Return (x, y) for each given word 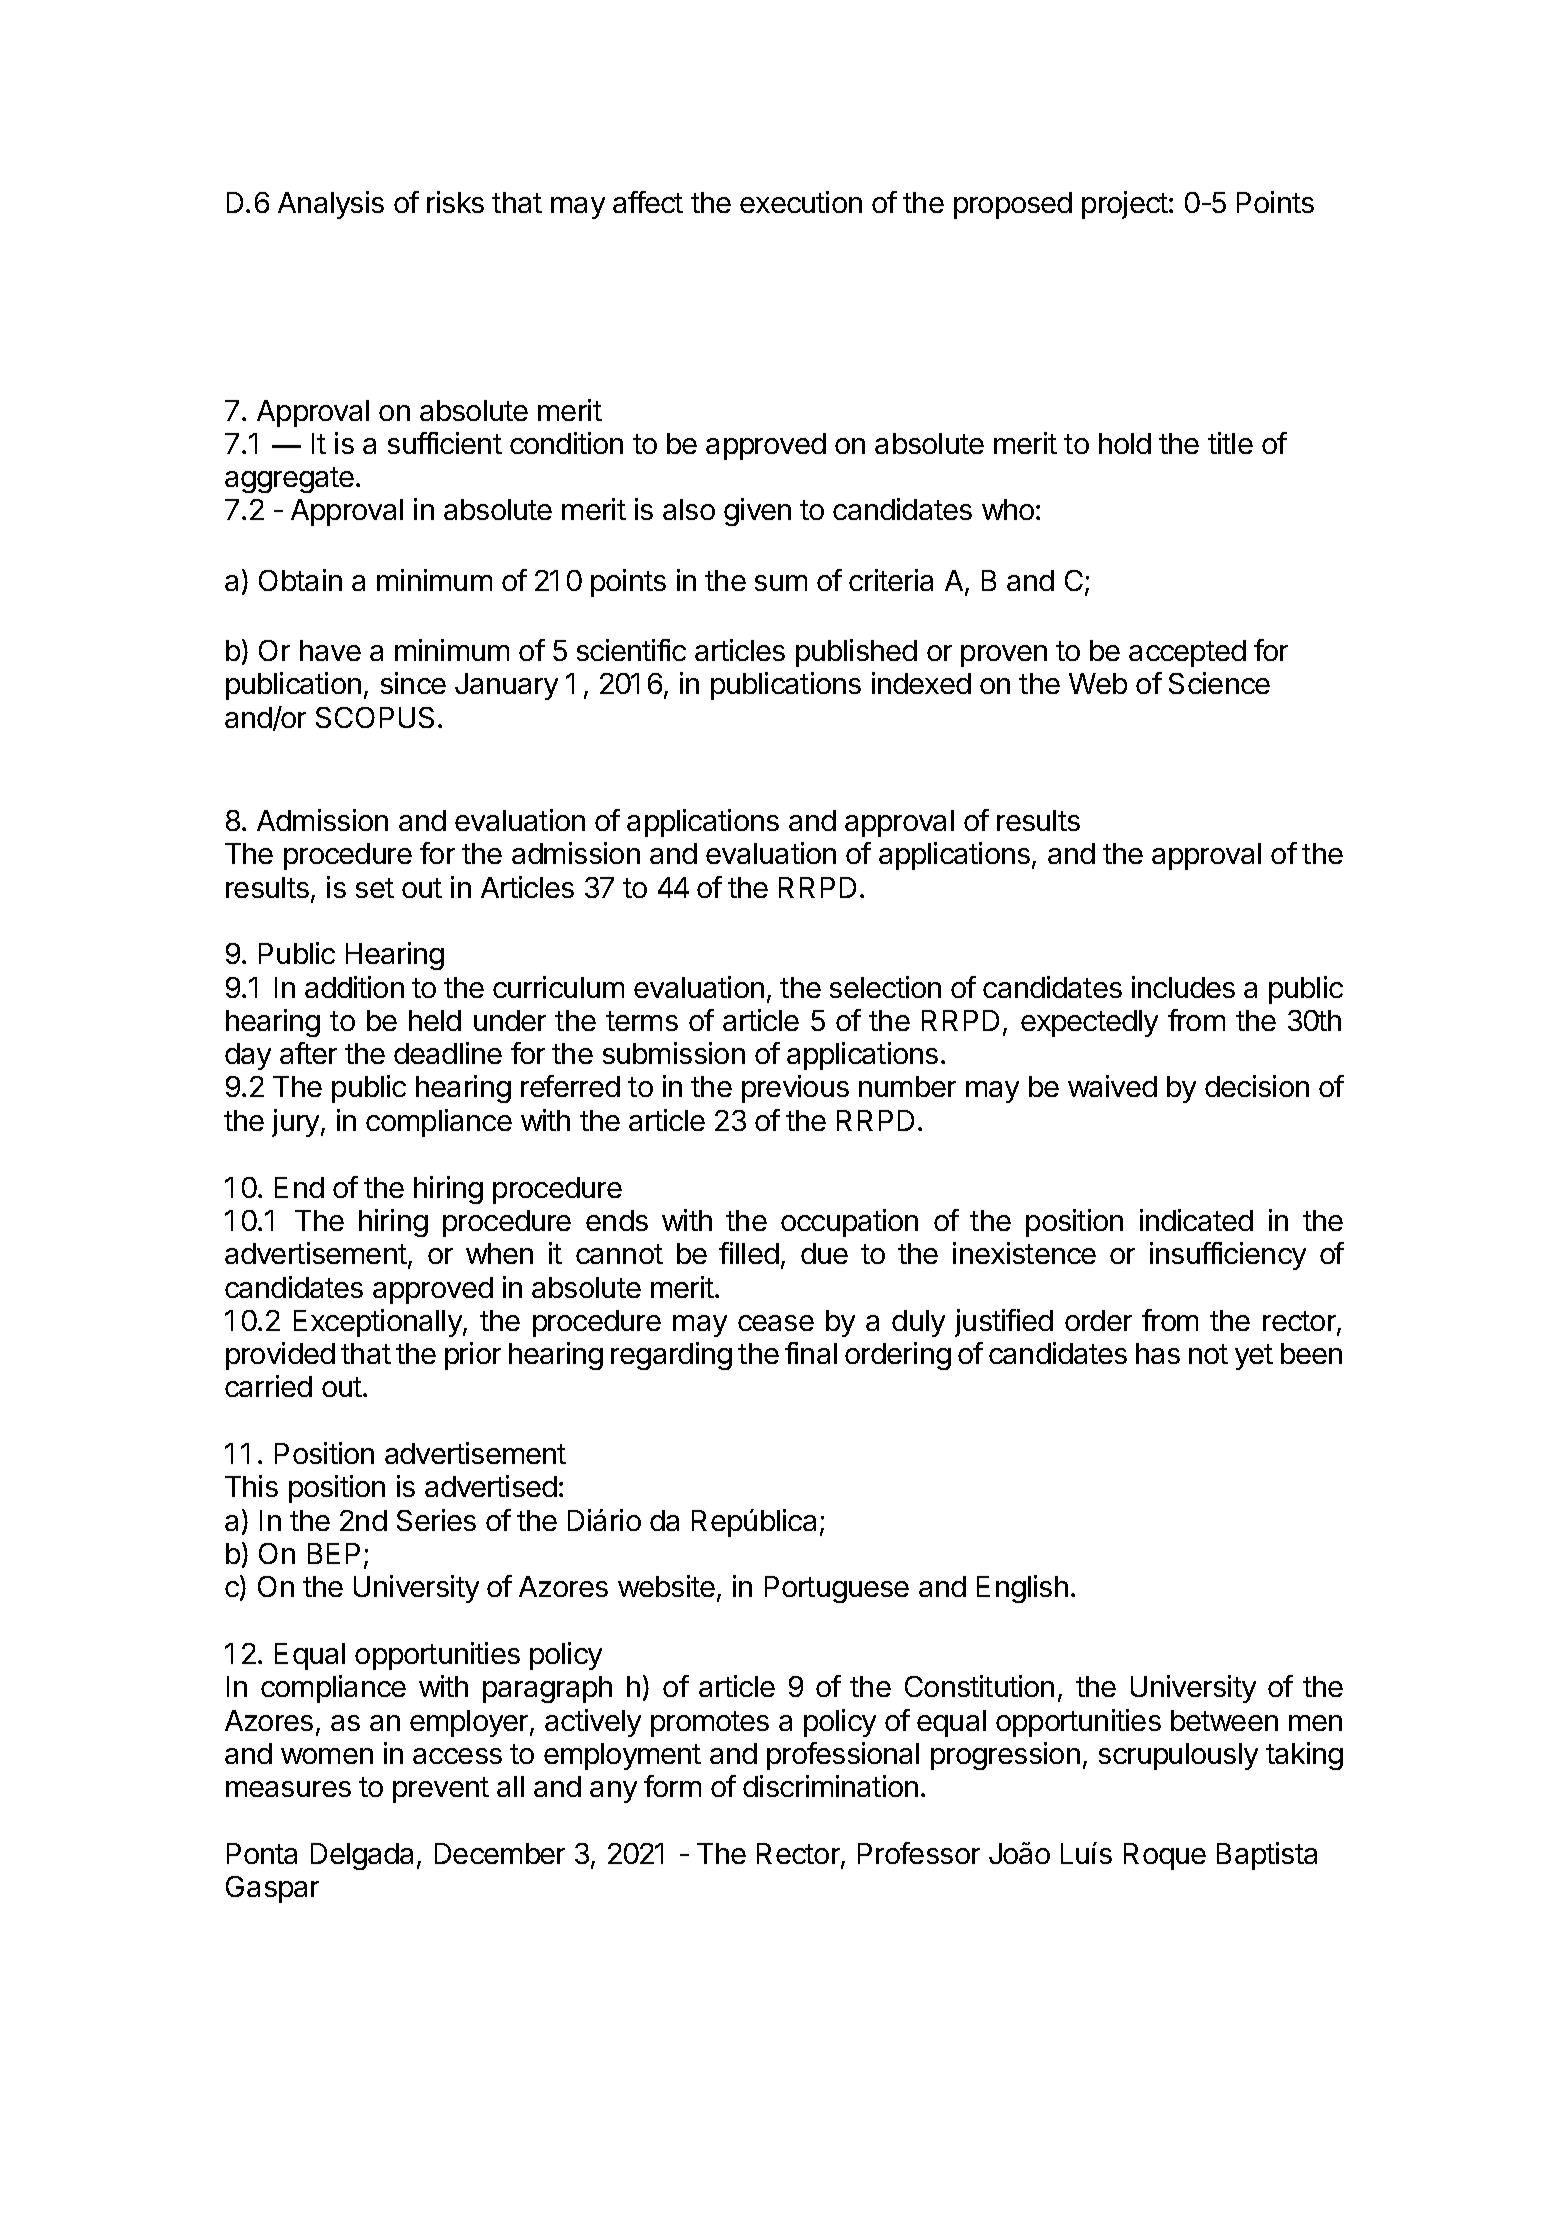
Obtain (300, 580)
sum (781, 583)
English (1022, 1589)
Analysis (331, 205)
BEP (334, 1553)
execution (801, 202)
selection (885, 987)
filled (749, 1253)
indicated (1196, 1220)
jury (297, 1123)
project (1126, 205)
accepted (1187, 653)
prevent (441, 1790)
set (375, 888)
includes (1183, 987)
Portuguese (837, 1589)
